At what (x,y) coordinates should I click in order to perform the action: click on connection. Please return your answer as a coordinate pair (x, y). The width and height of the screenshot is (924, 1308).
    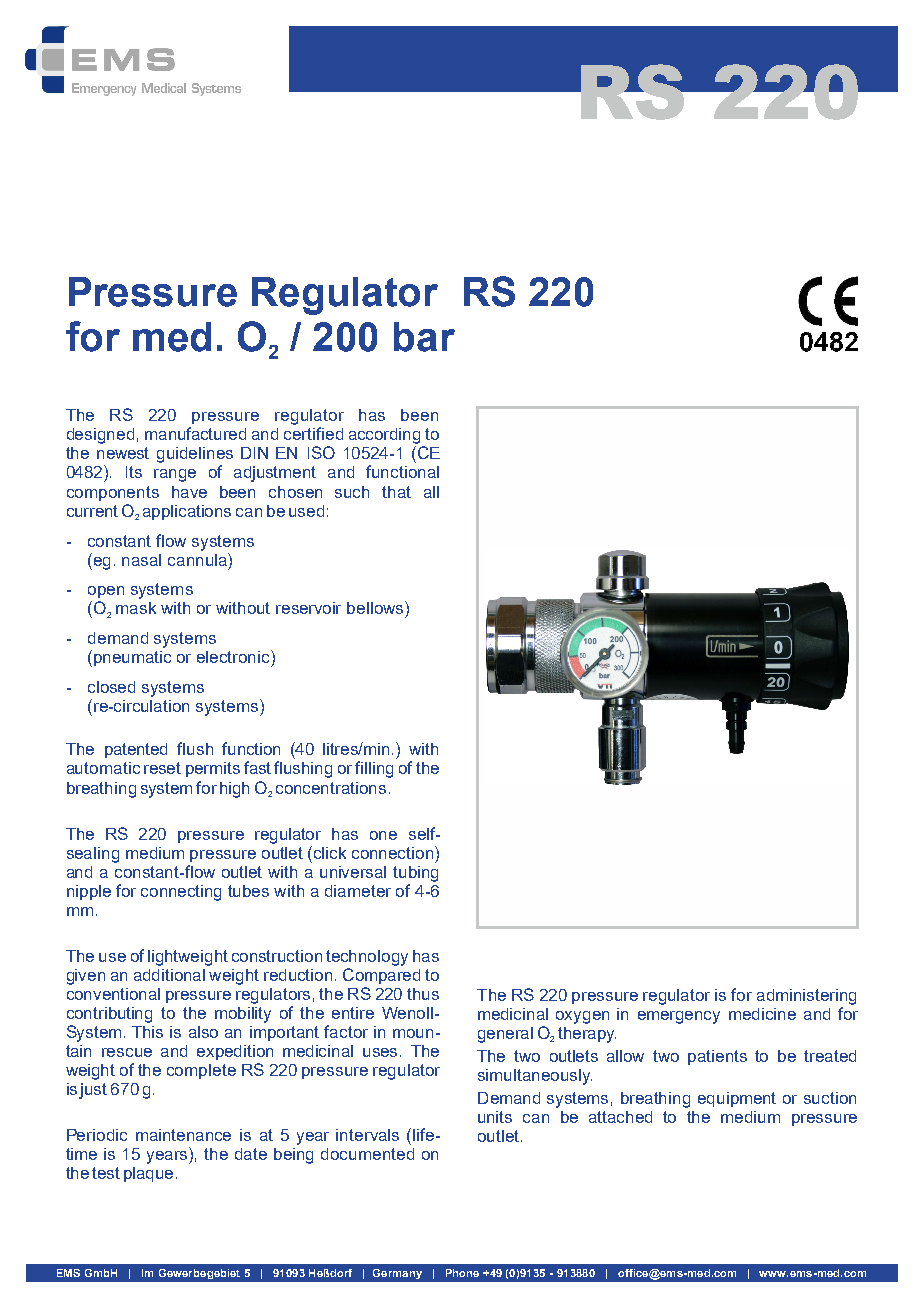
    Looking at the image, I should click on (394, 852).
